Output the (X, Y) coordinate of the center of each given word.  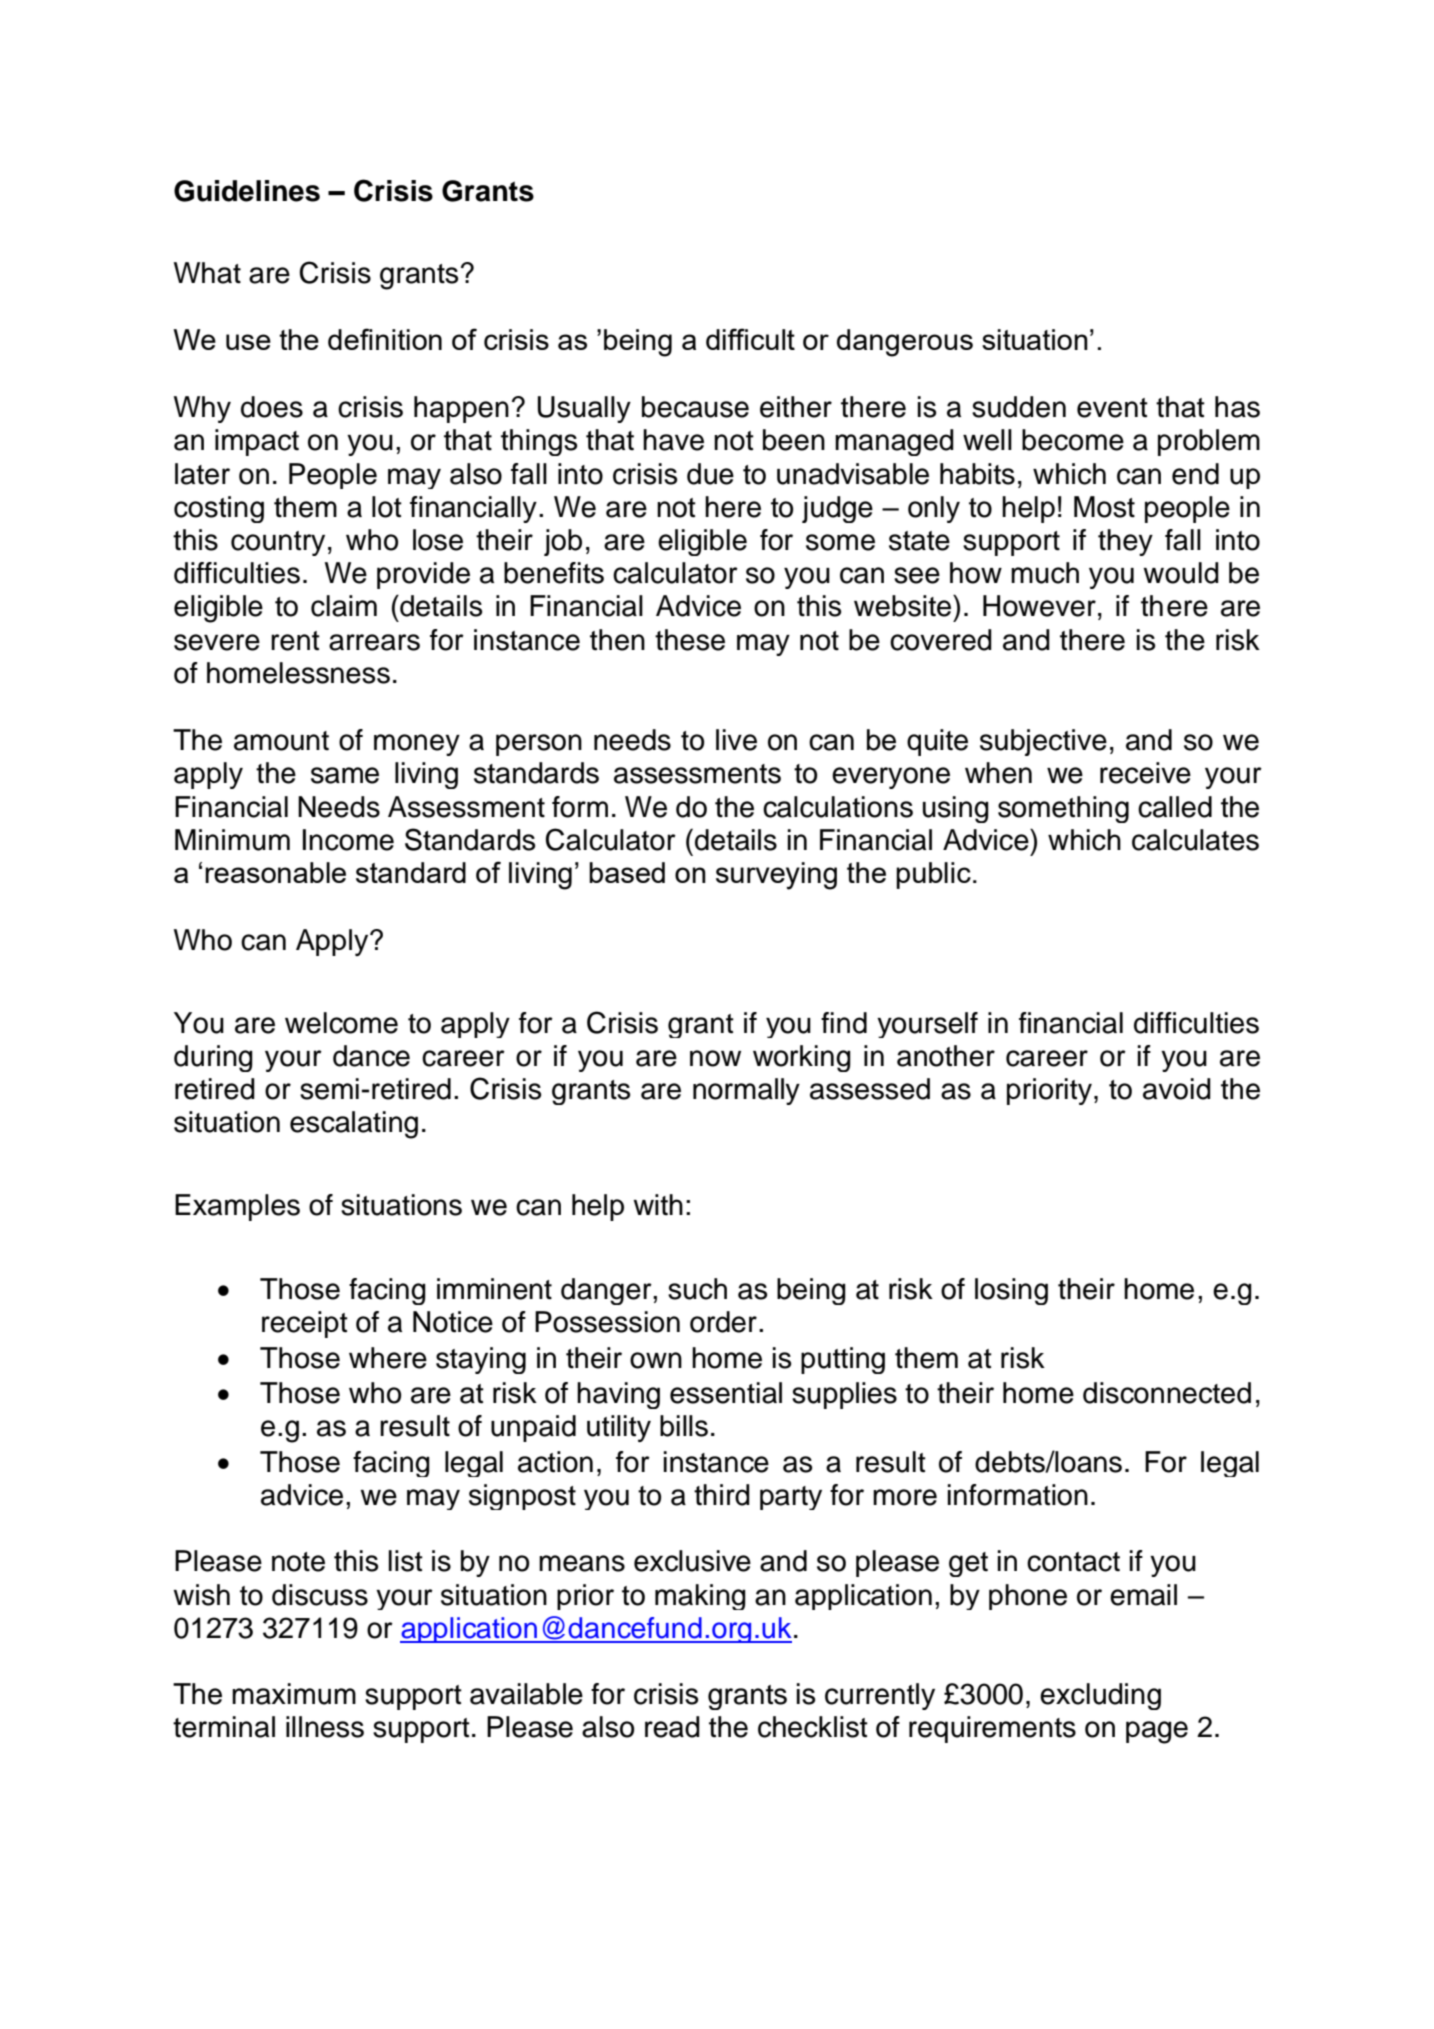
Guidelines (247, 191)
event (1112, 408)
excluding (1100, 1696)
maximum (294, 1694)
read (672, 1727)
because (695, 407)
